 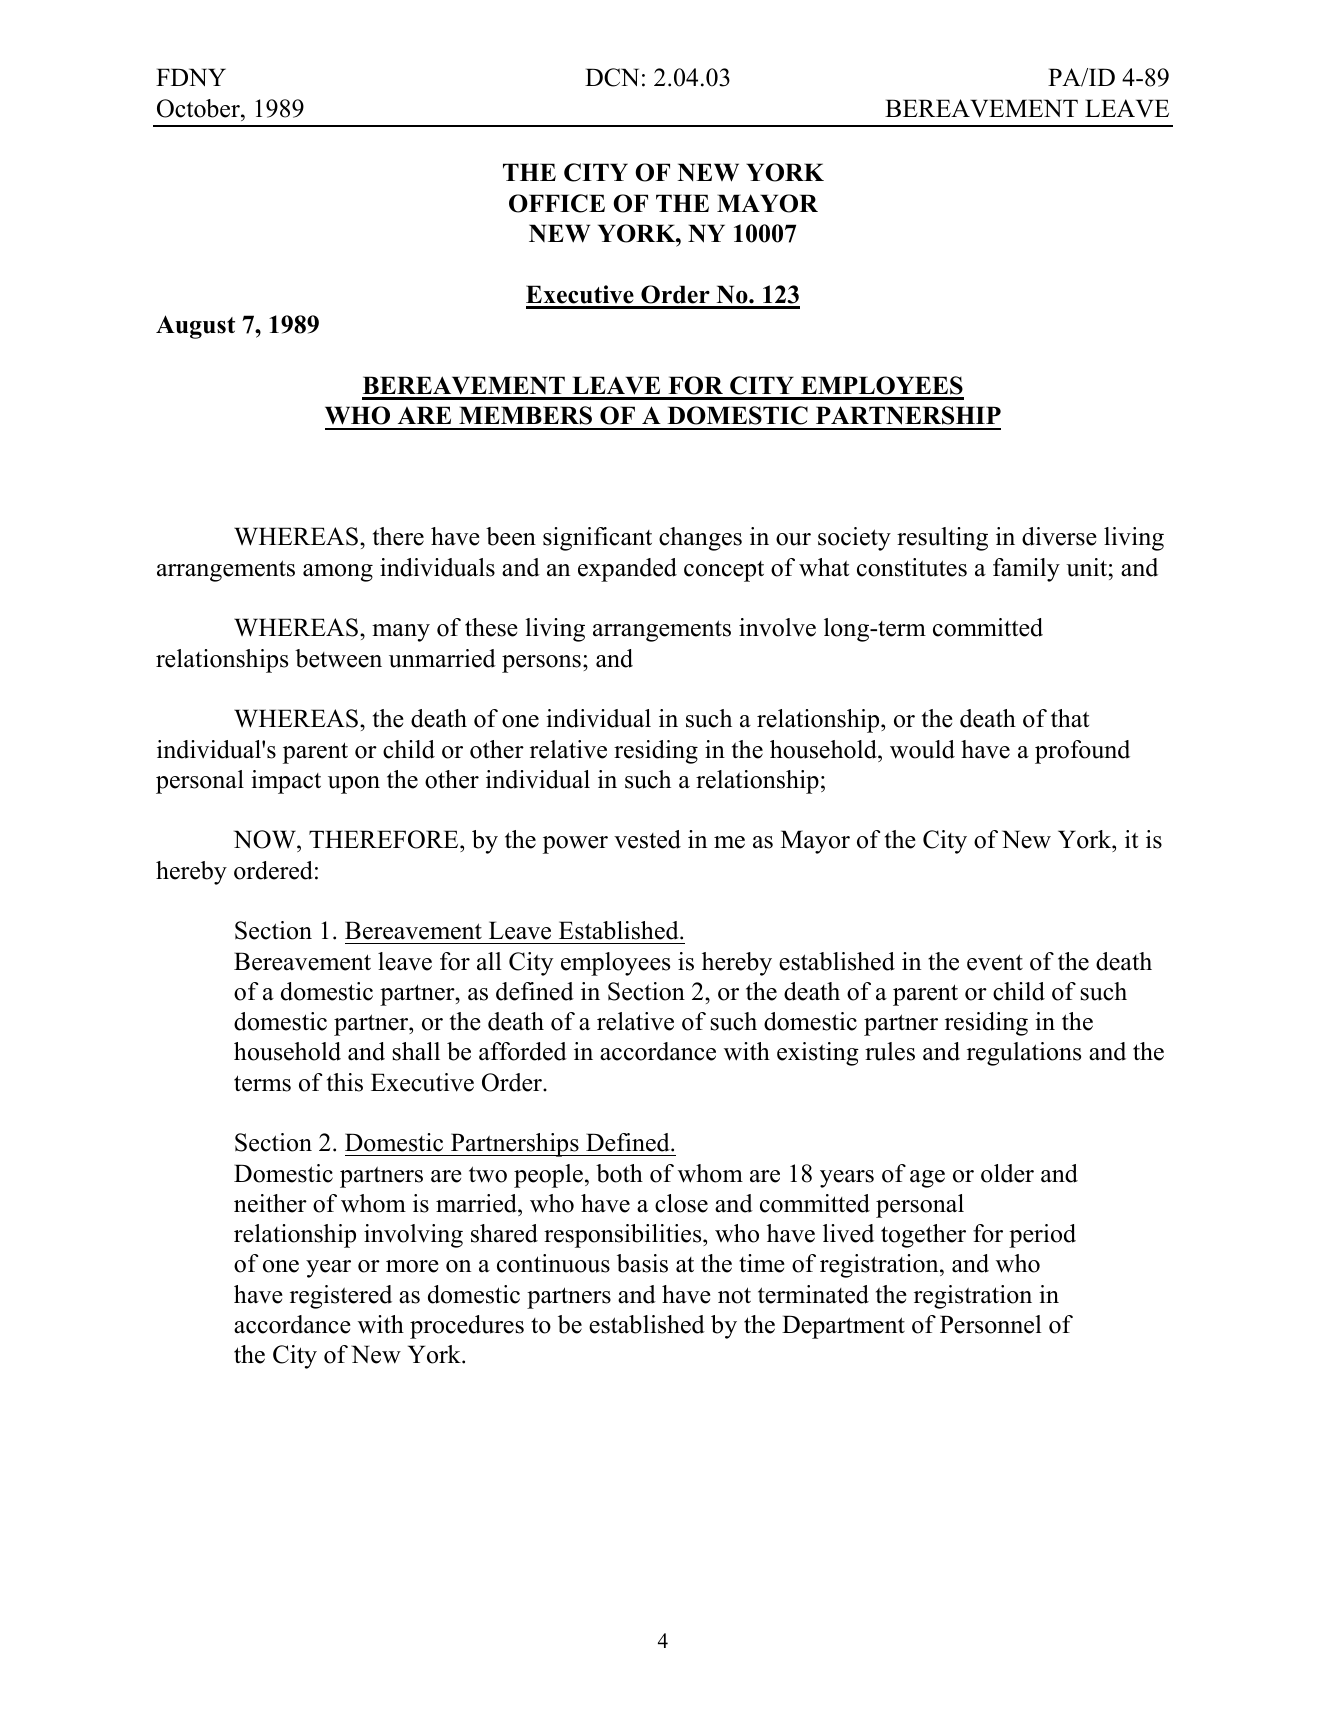 I want to click on Personnel, so click(x=991, y=1324).
